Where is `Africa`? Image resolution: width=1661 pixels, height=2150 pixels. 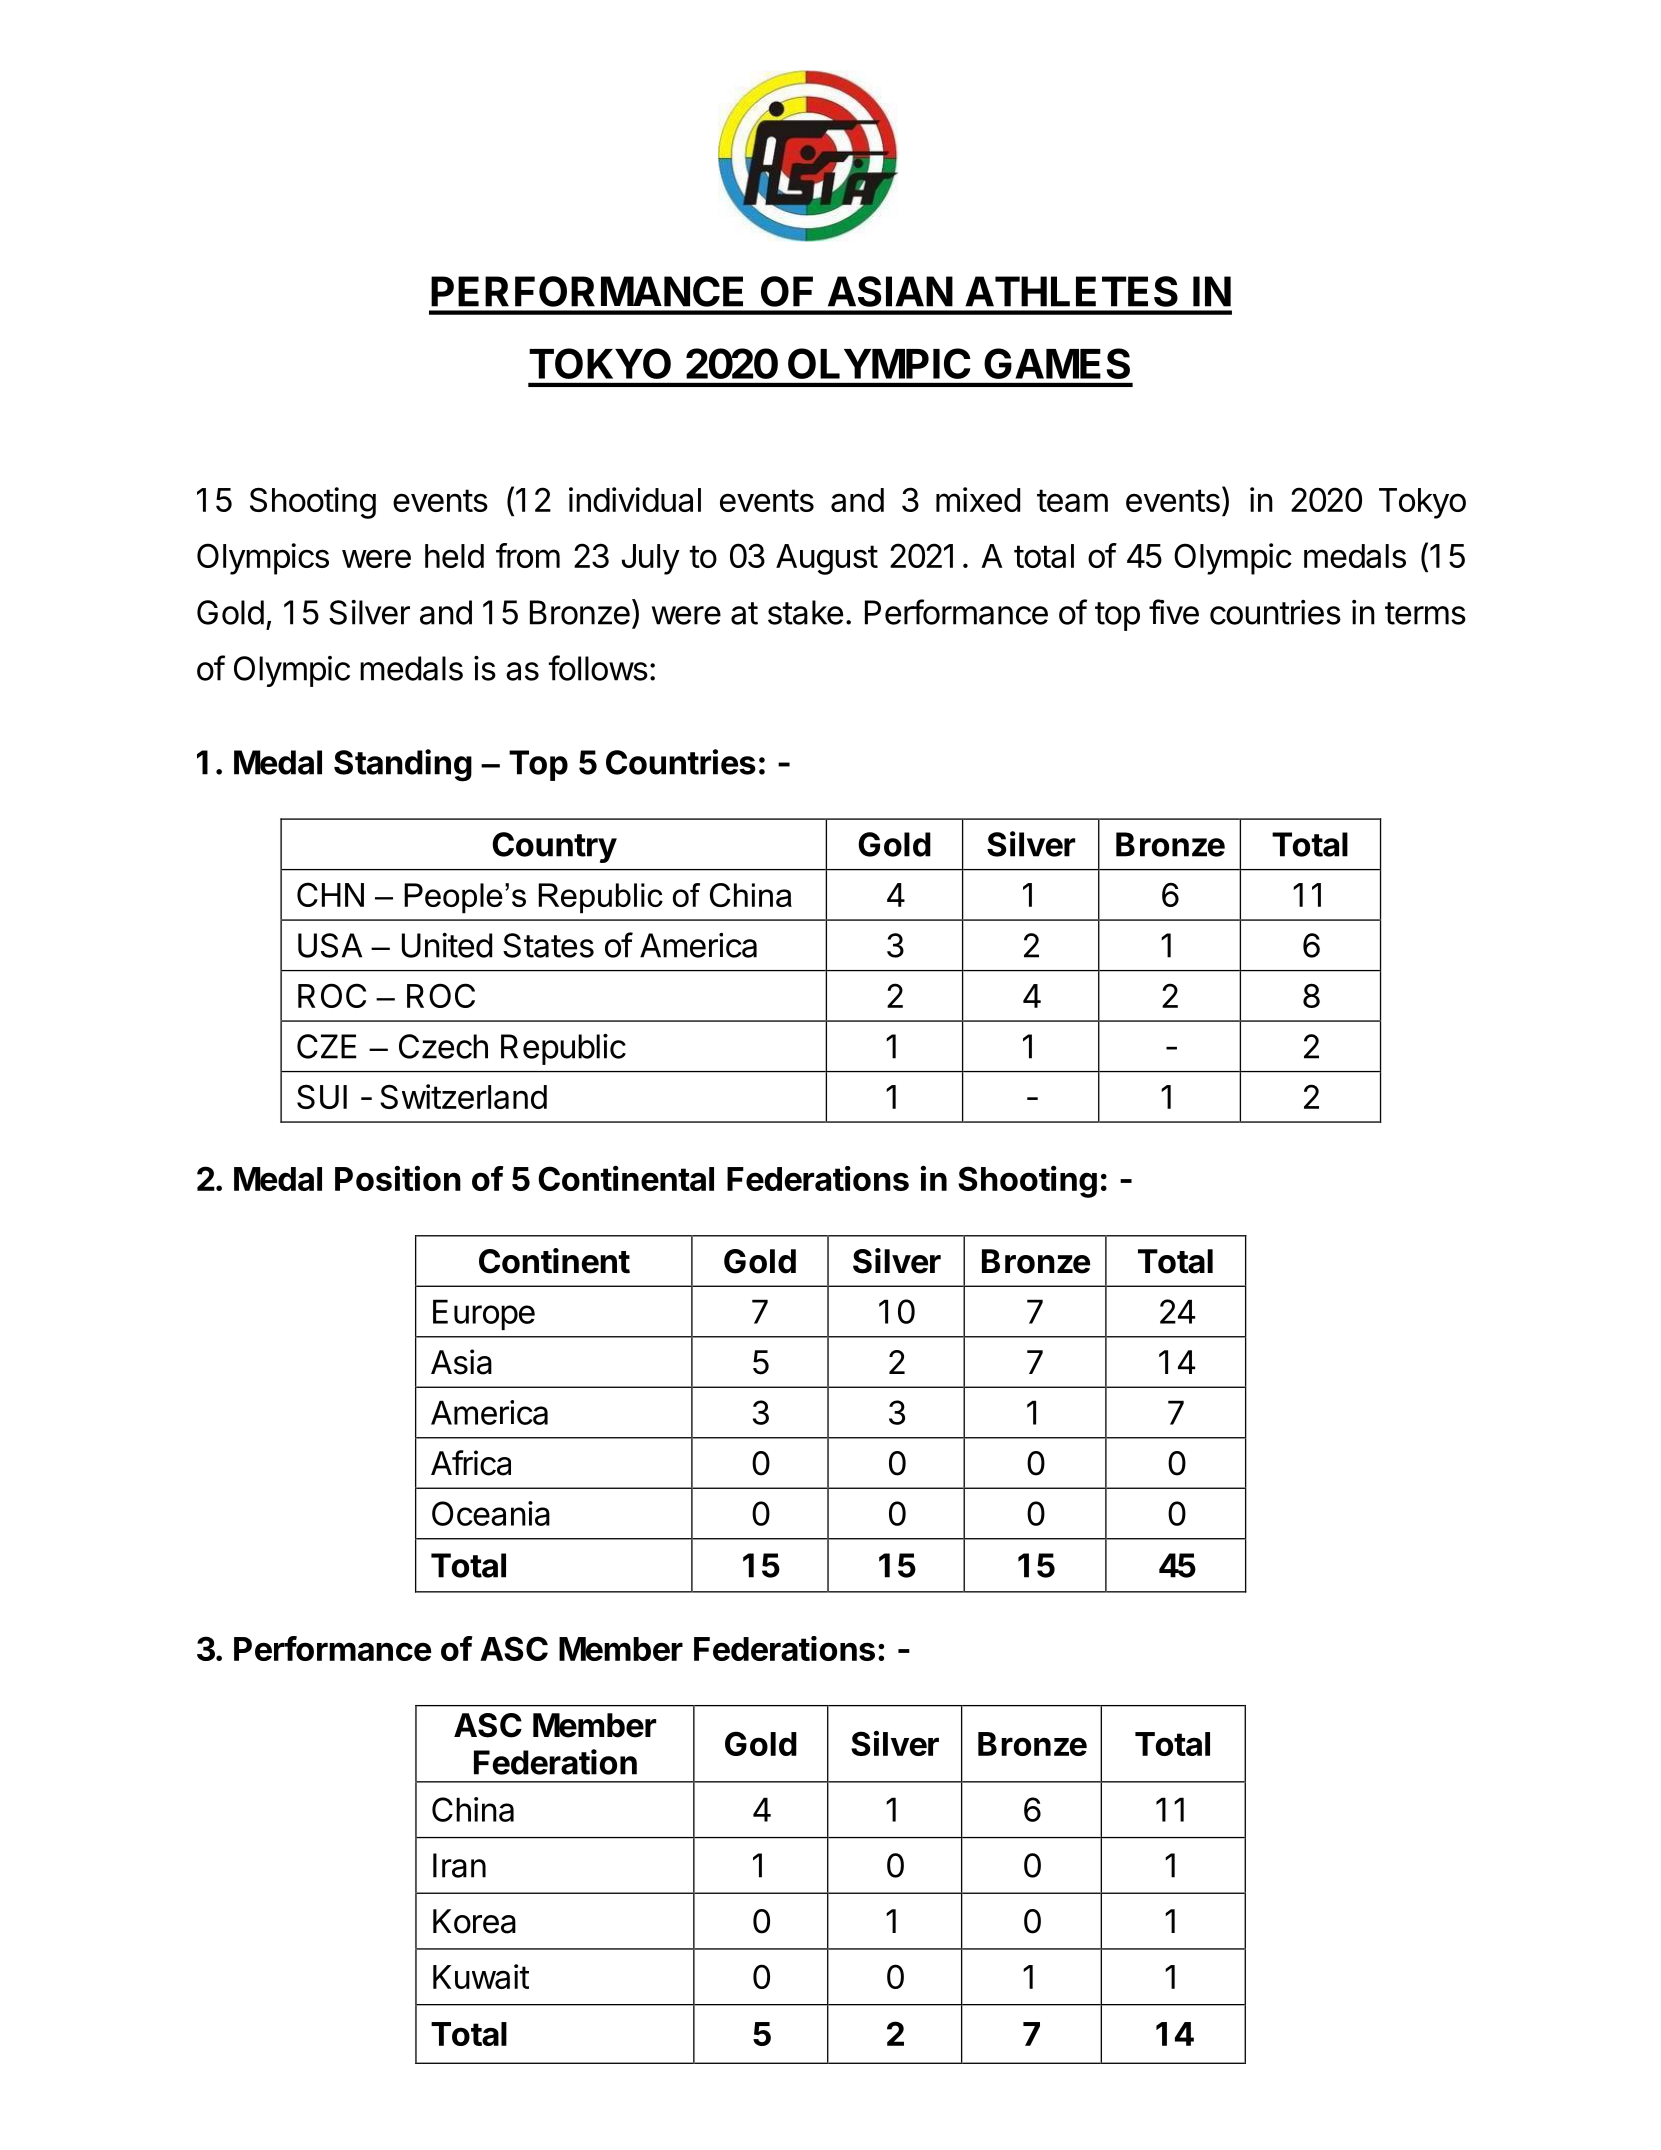 Africa is located at coordinates (471, 1463).
